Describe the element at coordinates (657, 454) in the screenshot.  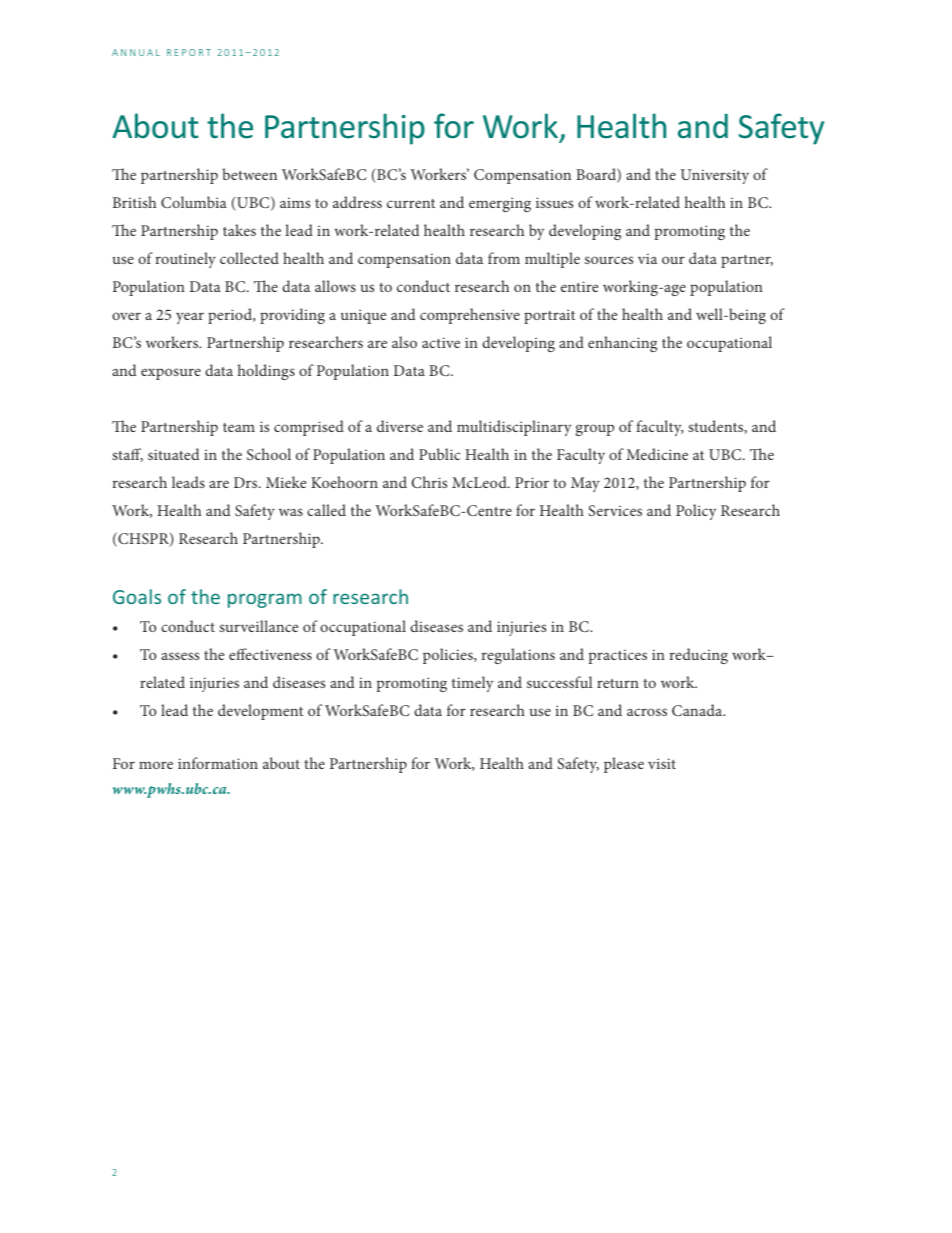
I see `Medicine` at that location.
